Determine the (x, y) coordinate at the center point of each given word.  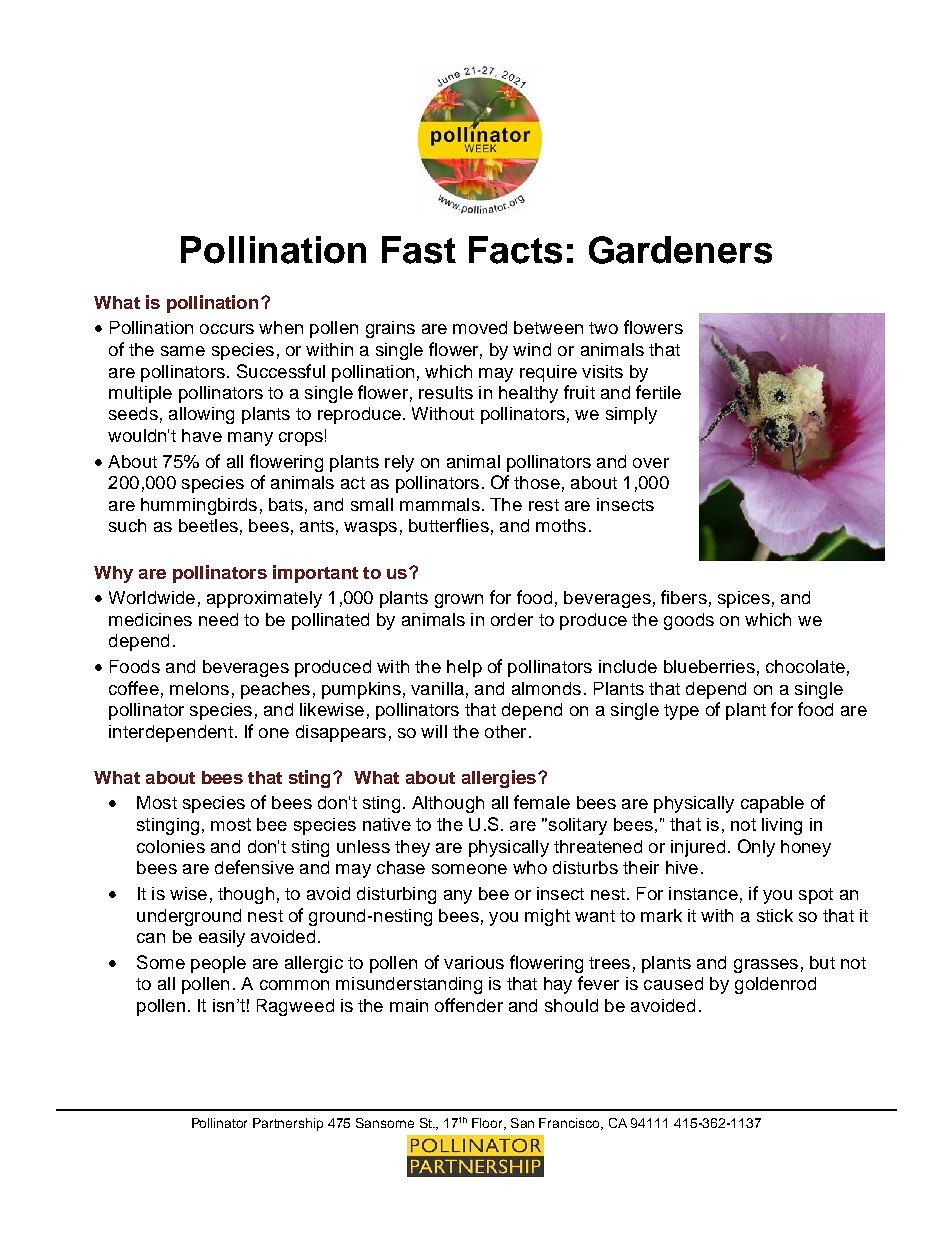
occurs (227, 329)
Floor (488, 1124)
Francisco (570, 1124)
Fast (419, 250)
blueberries (709, 666)
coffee (134, 688)
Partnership (288, 1124)
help (464, 668)
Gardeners (680, 250)
